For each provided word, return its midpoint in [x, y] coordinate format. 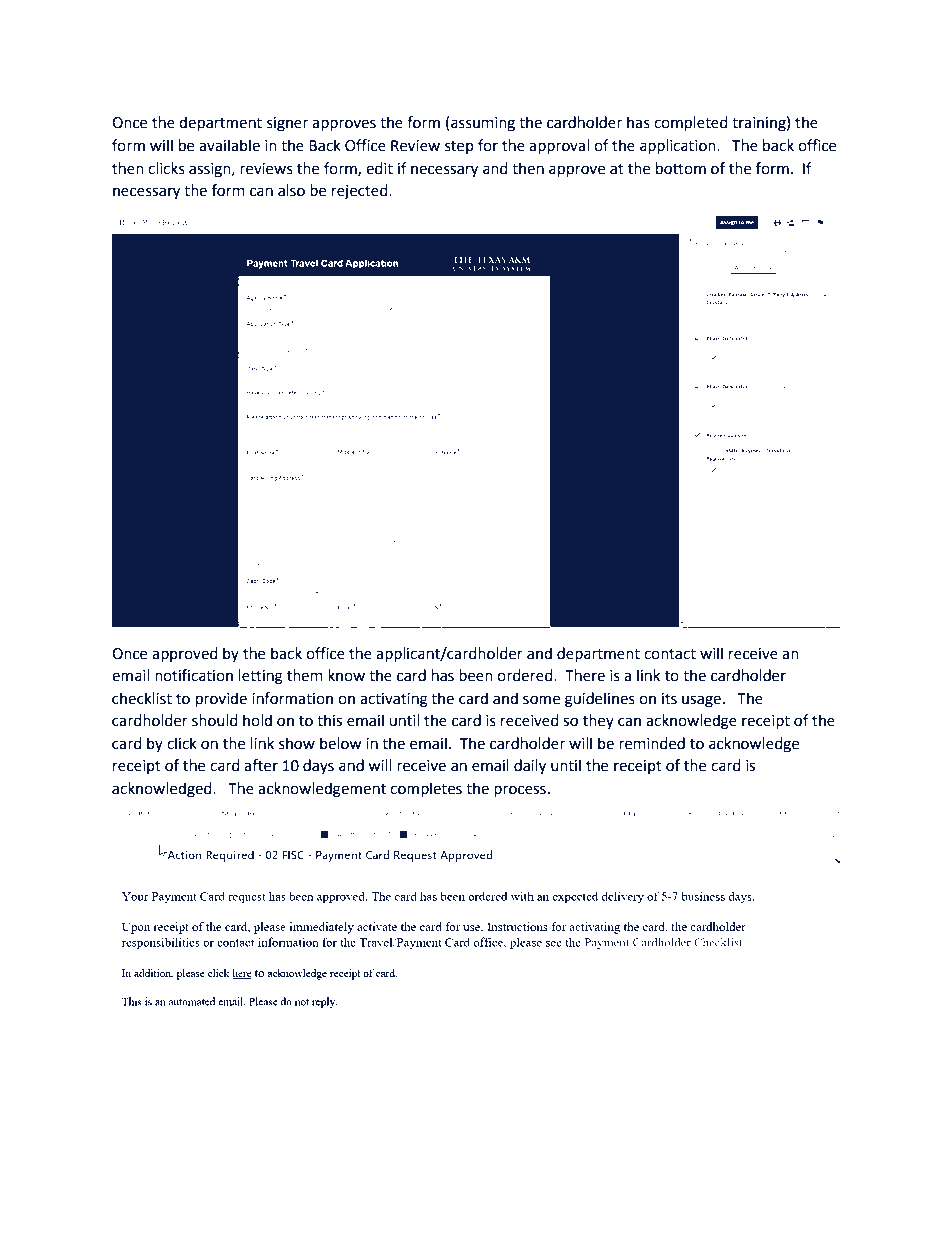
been [476, 675]
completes [426, 789]
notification [194, 675]
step [459, 147]
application [679, 146]
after [261, 765]
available [229, 145]
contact [670, 654]
